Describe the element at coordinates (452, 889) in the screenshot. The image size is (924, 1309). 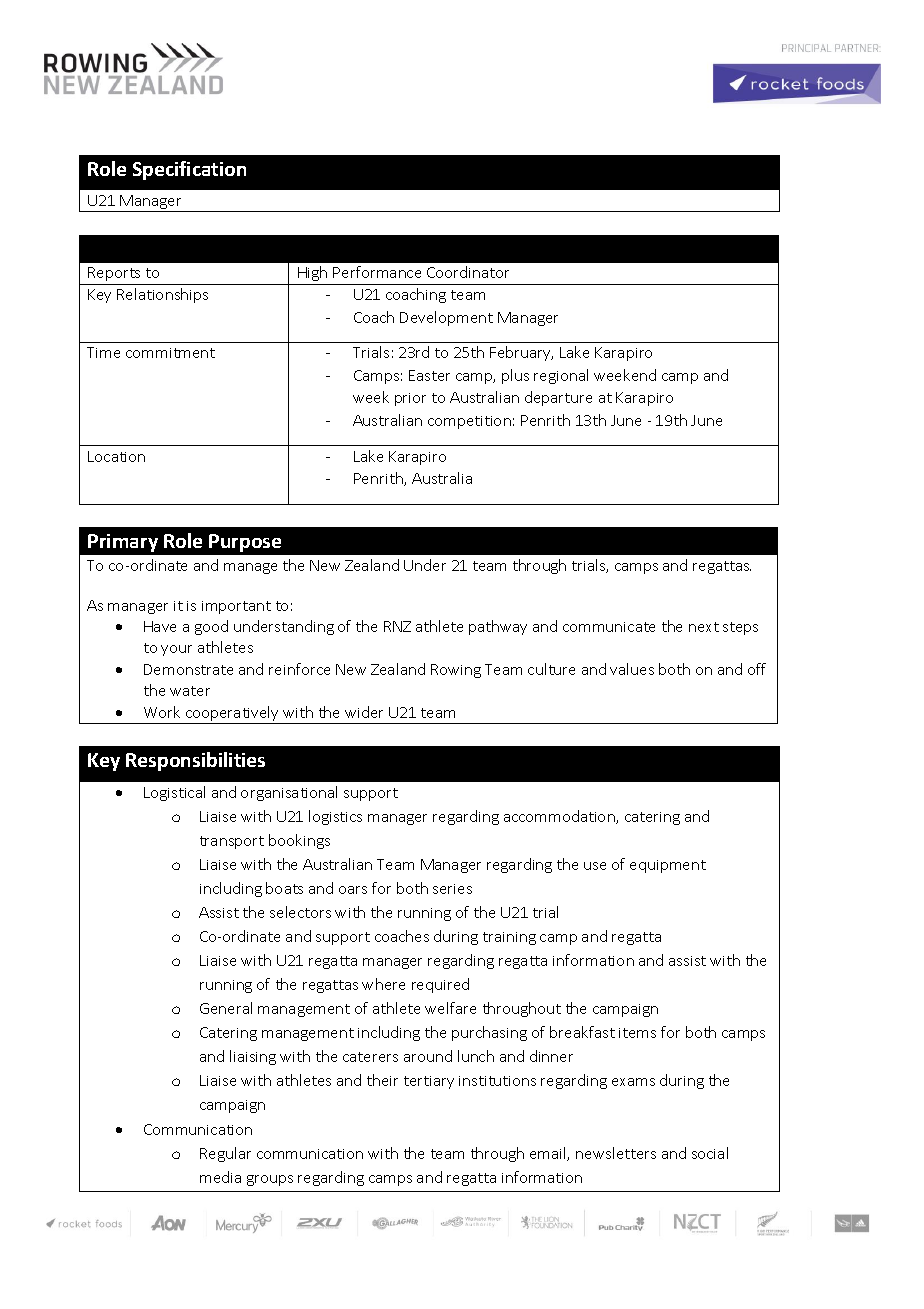
I see `series` at that location.
